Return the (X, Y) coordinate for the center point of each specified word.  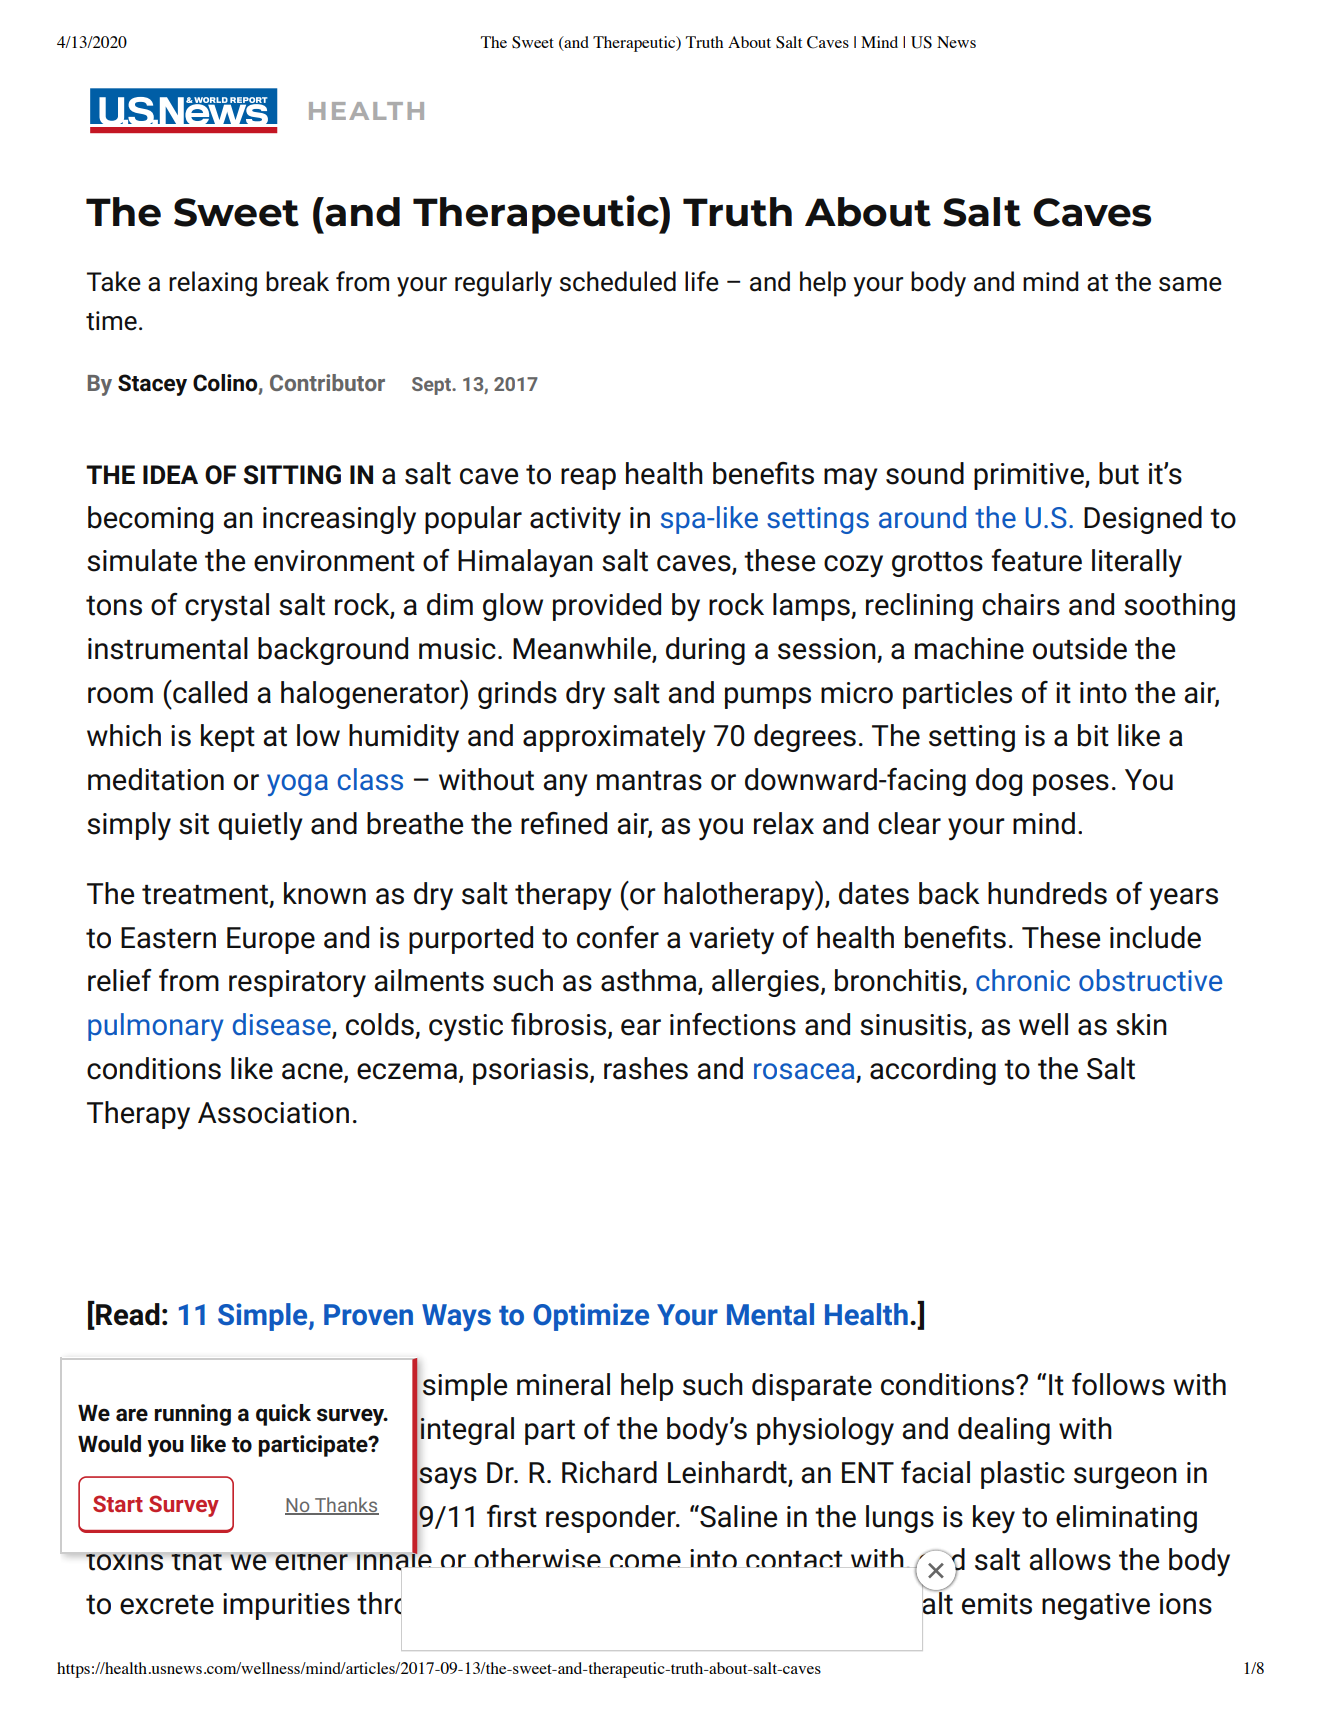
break (297, 281)
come (645, 1561)
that (197, 1561)
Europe (271, 940)
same (1190, 284)
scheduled (618, 281)
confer (618, 937)
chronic (1023, 980)
